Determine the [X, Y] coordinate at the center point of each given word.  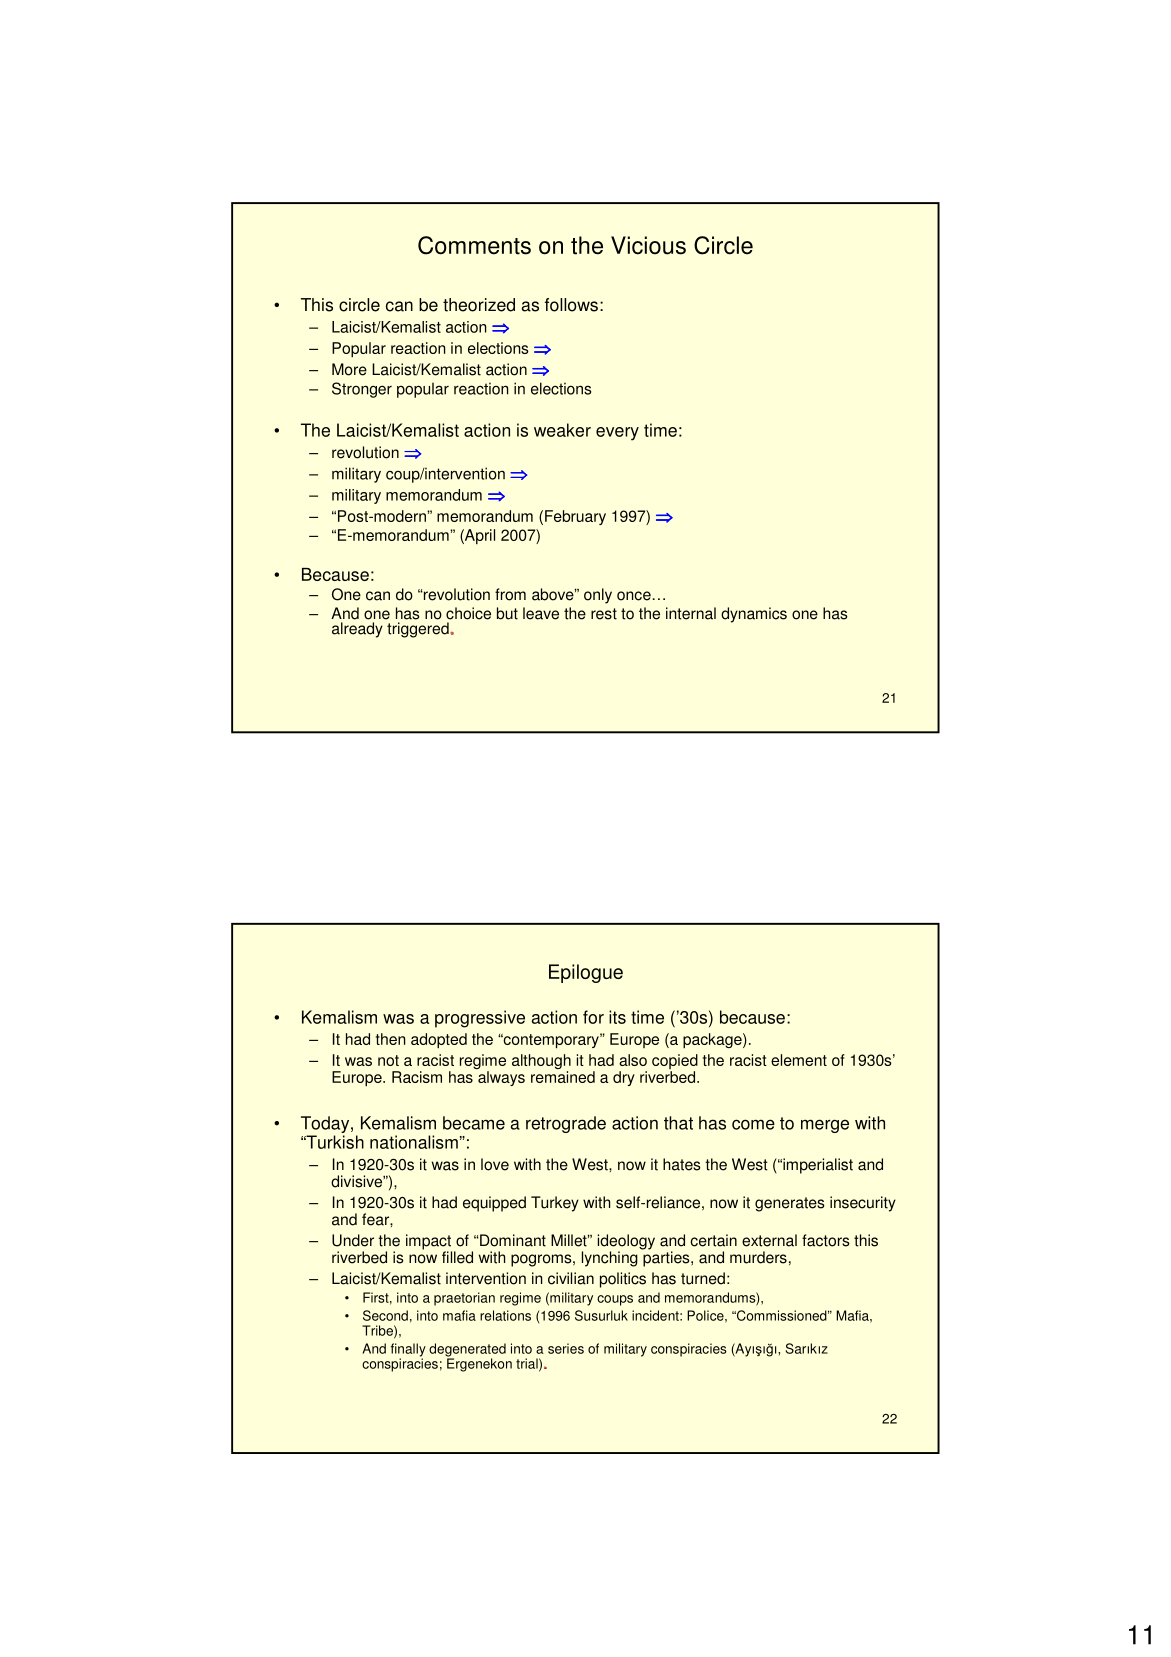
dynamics [754, 615]
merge [825, 1126]
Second [385, 1315]
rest [604, 614]
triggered [419, 630]
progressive [480, 1019]
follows [571, 305]
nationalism [414, 1142]
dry [624, 1078]
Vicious [648, 245]
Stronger [362, 390]
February [575, 517]
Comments [474, 245]
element [799, 1060]
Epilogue [586, 973]
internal [691, 613]
